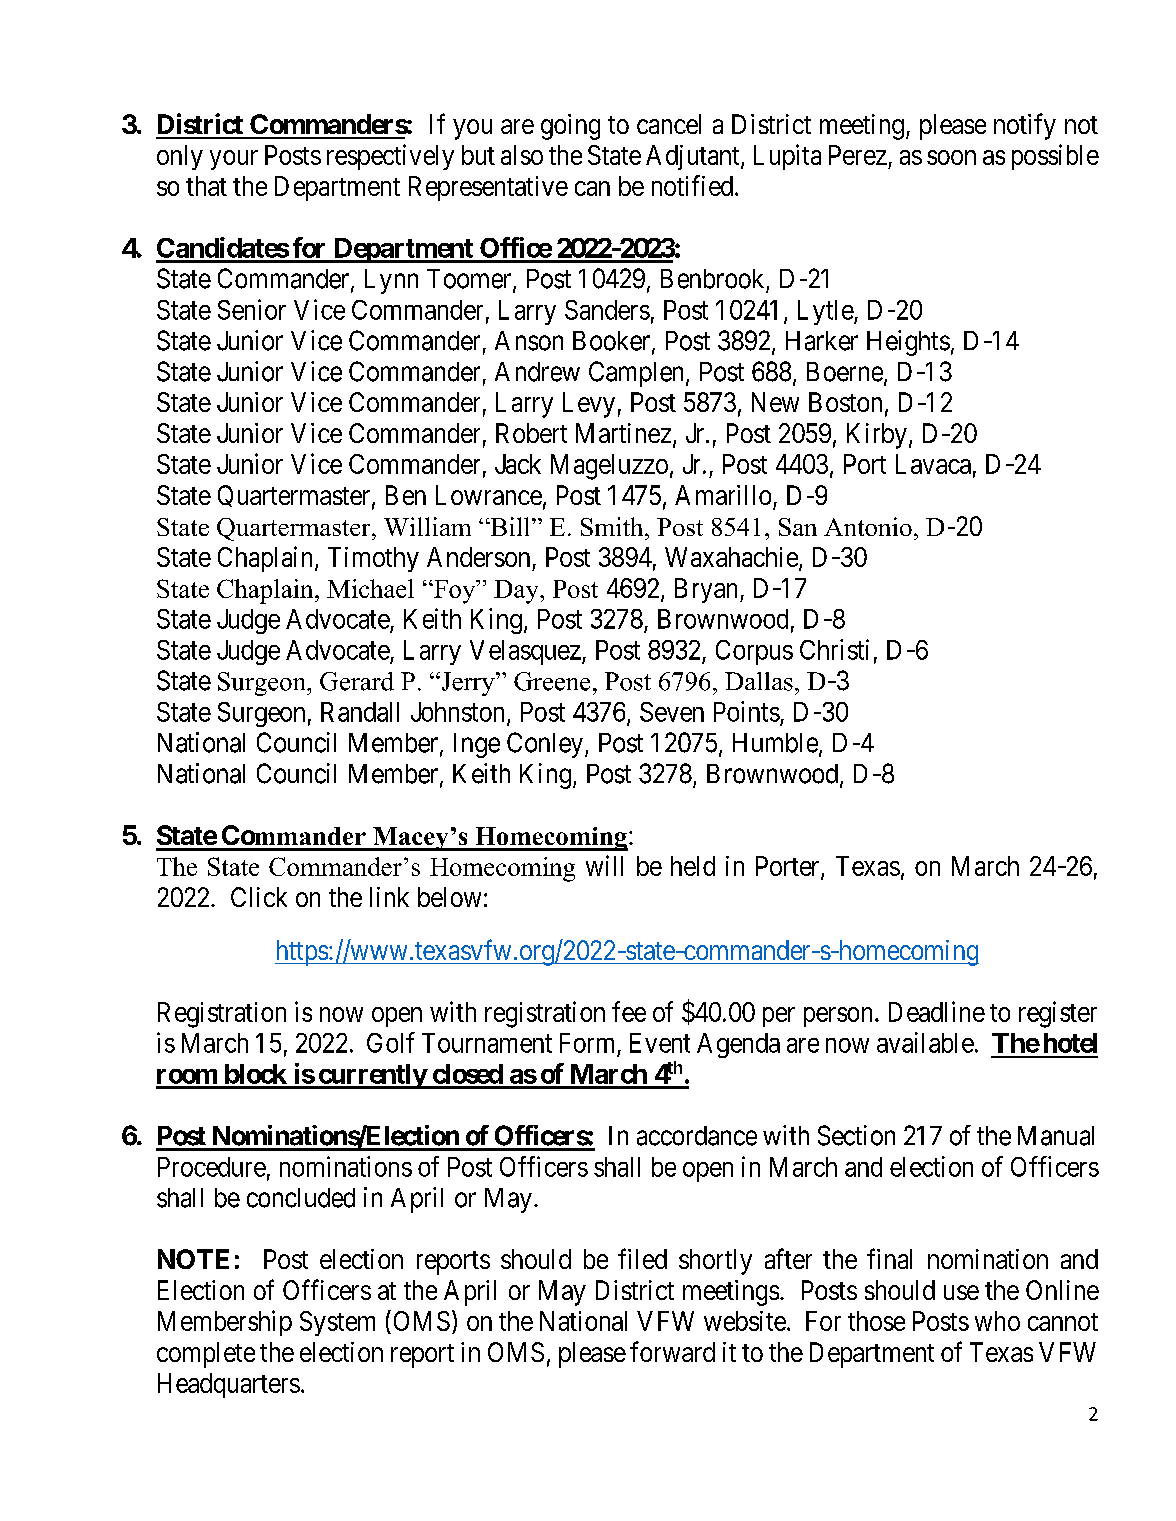  Describe the element at coordinates (951, 157) in the image. I see `soon` at that location.
